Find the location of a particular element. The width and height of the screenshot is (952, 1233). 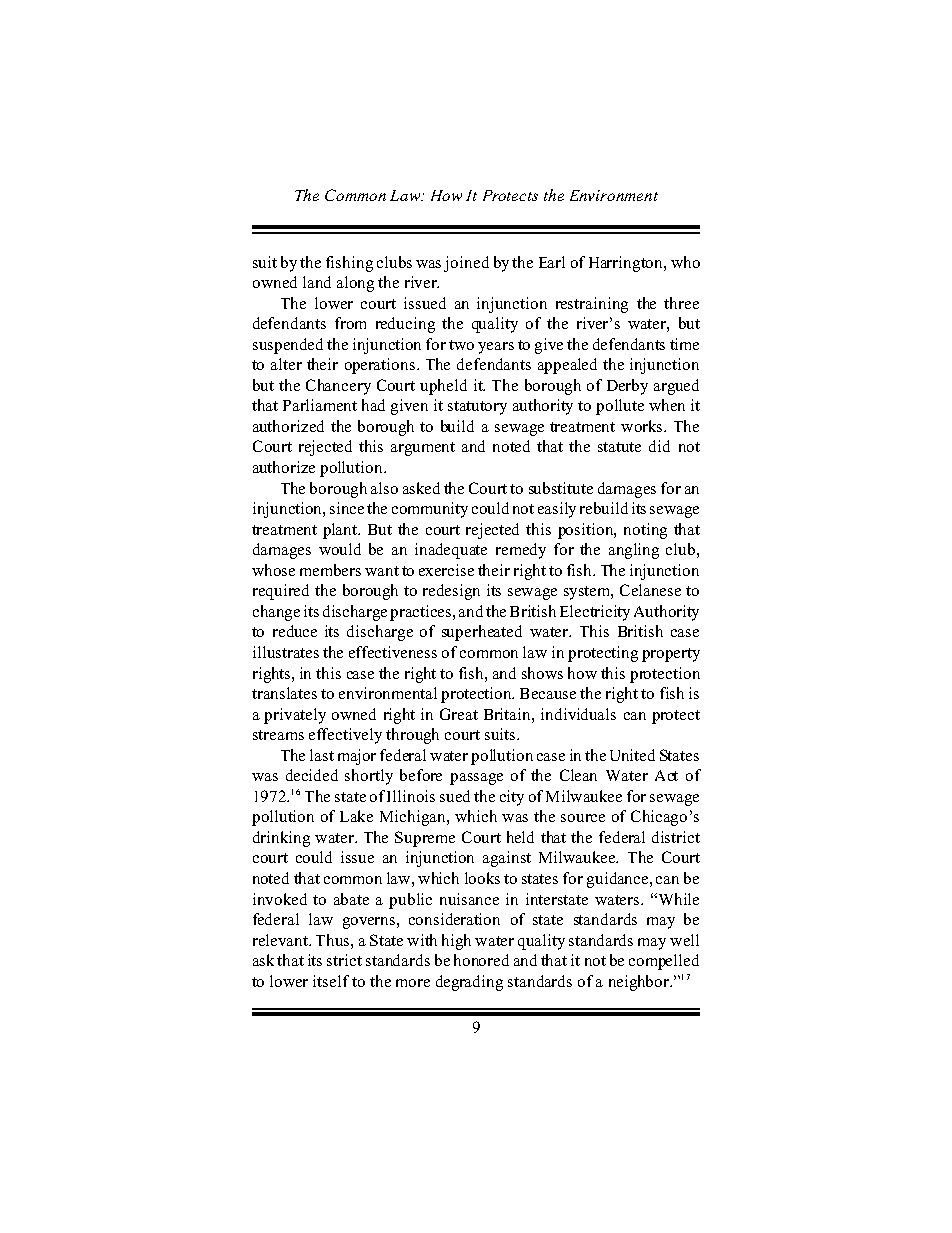

United is located at coordinates (632, 755).
